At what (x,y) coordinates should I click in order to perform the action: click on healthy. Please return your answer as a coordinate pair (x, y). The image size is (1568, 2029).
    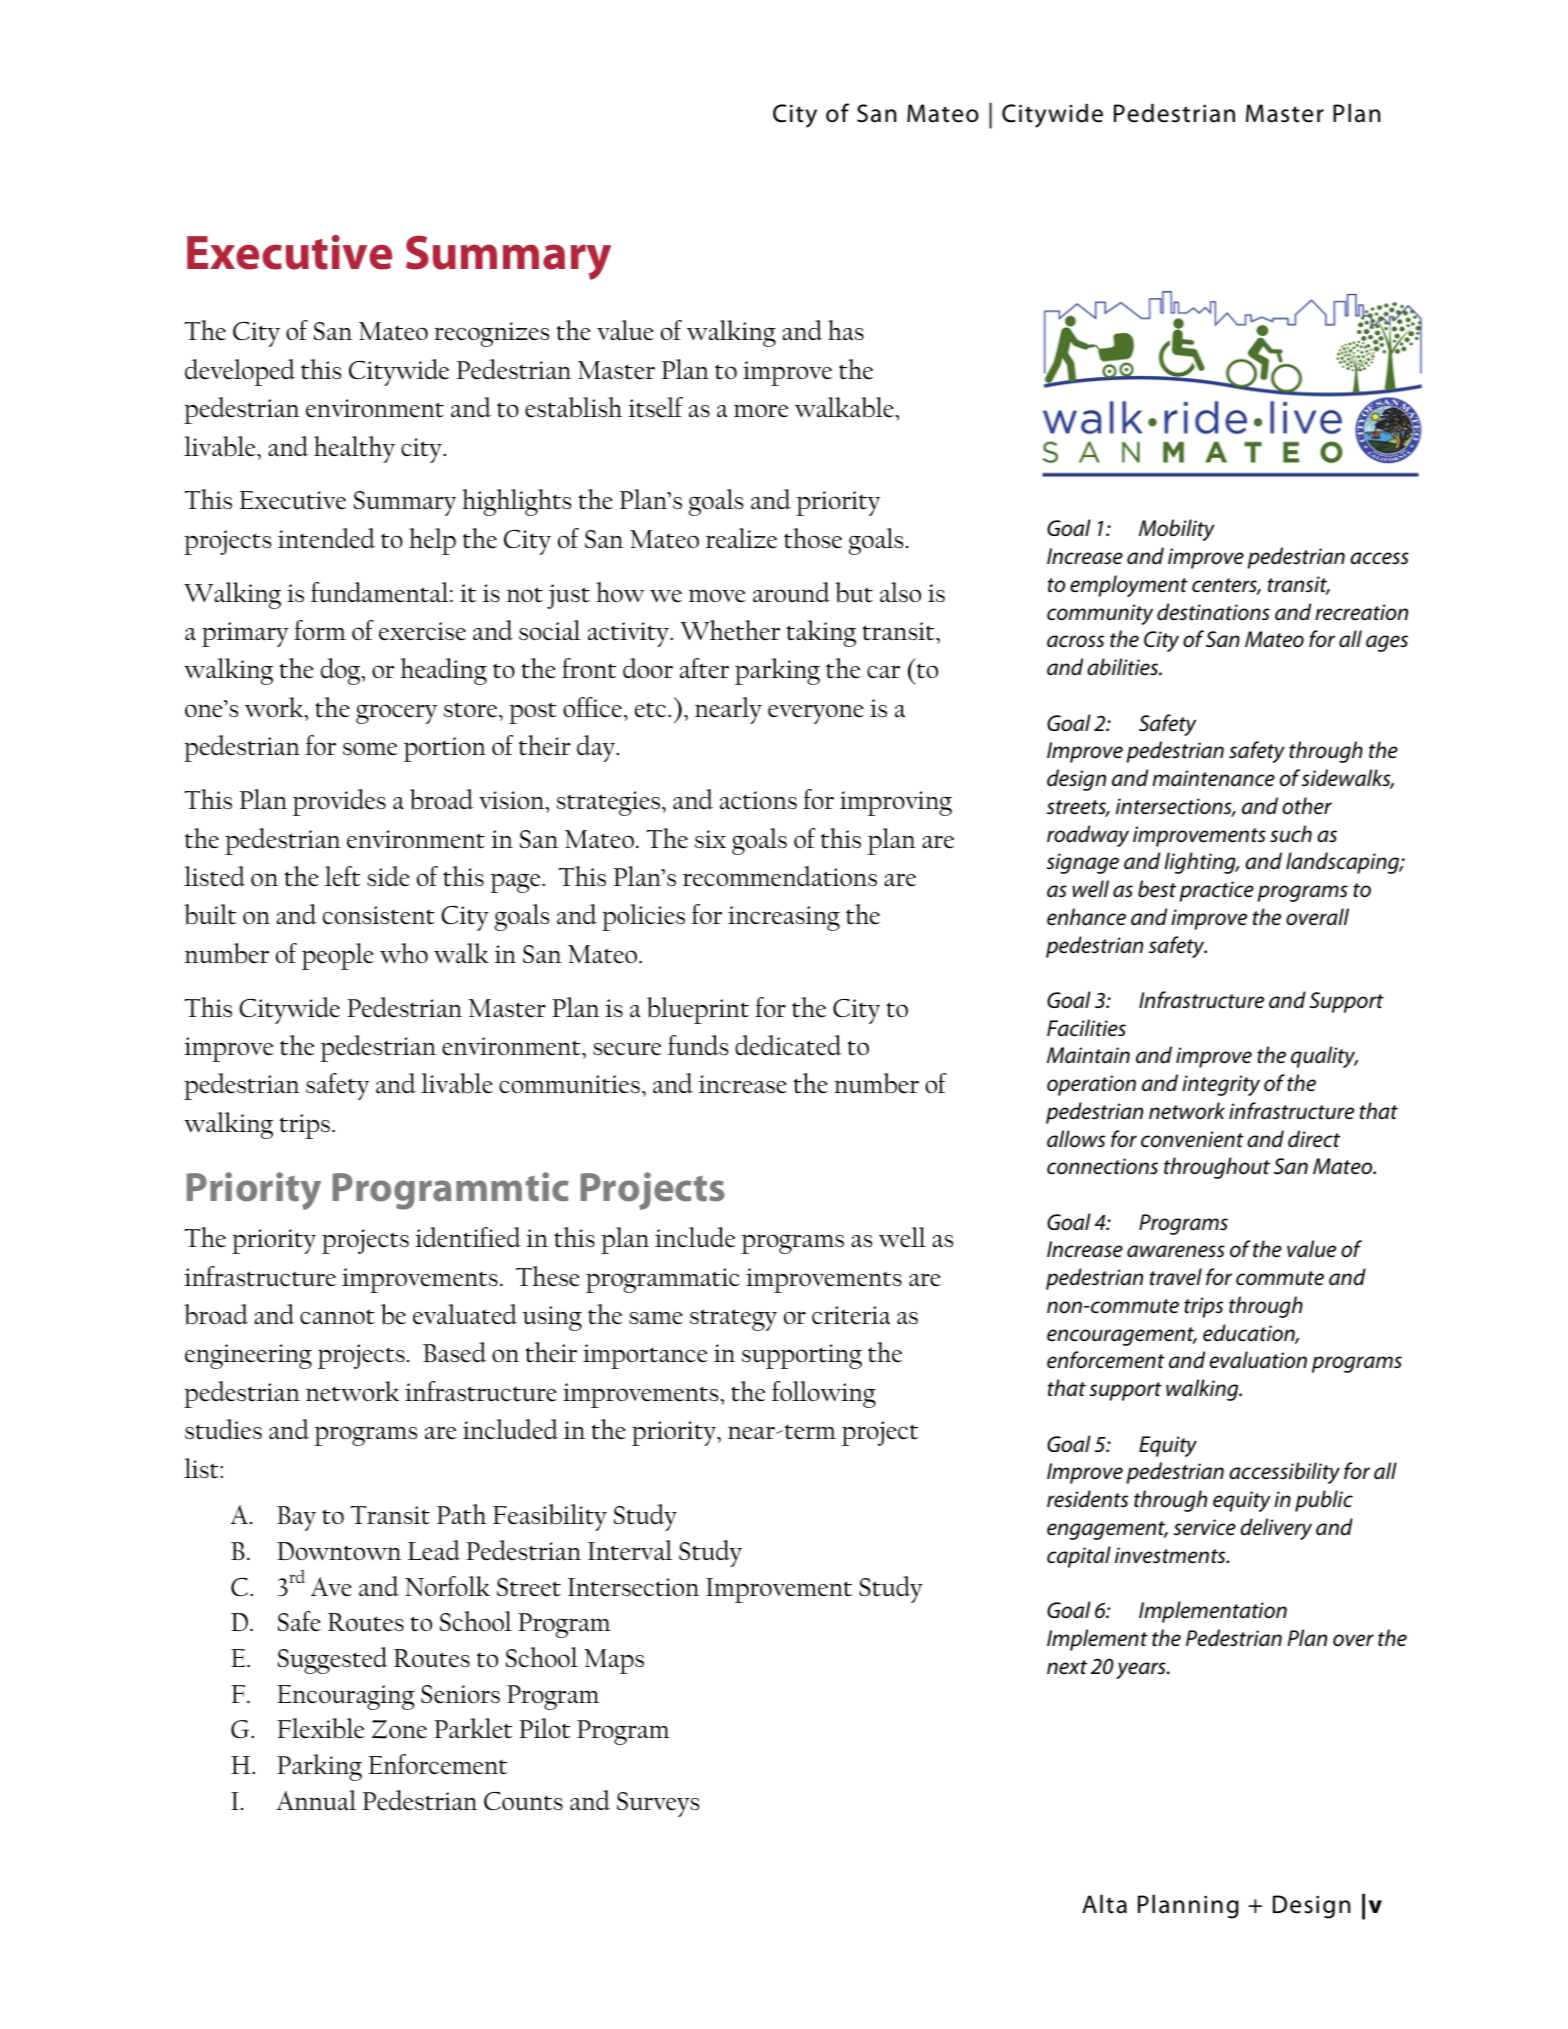
    Looking at the image, I should click on (354, 449).
